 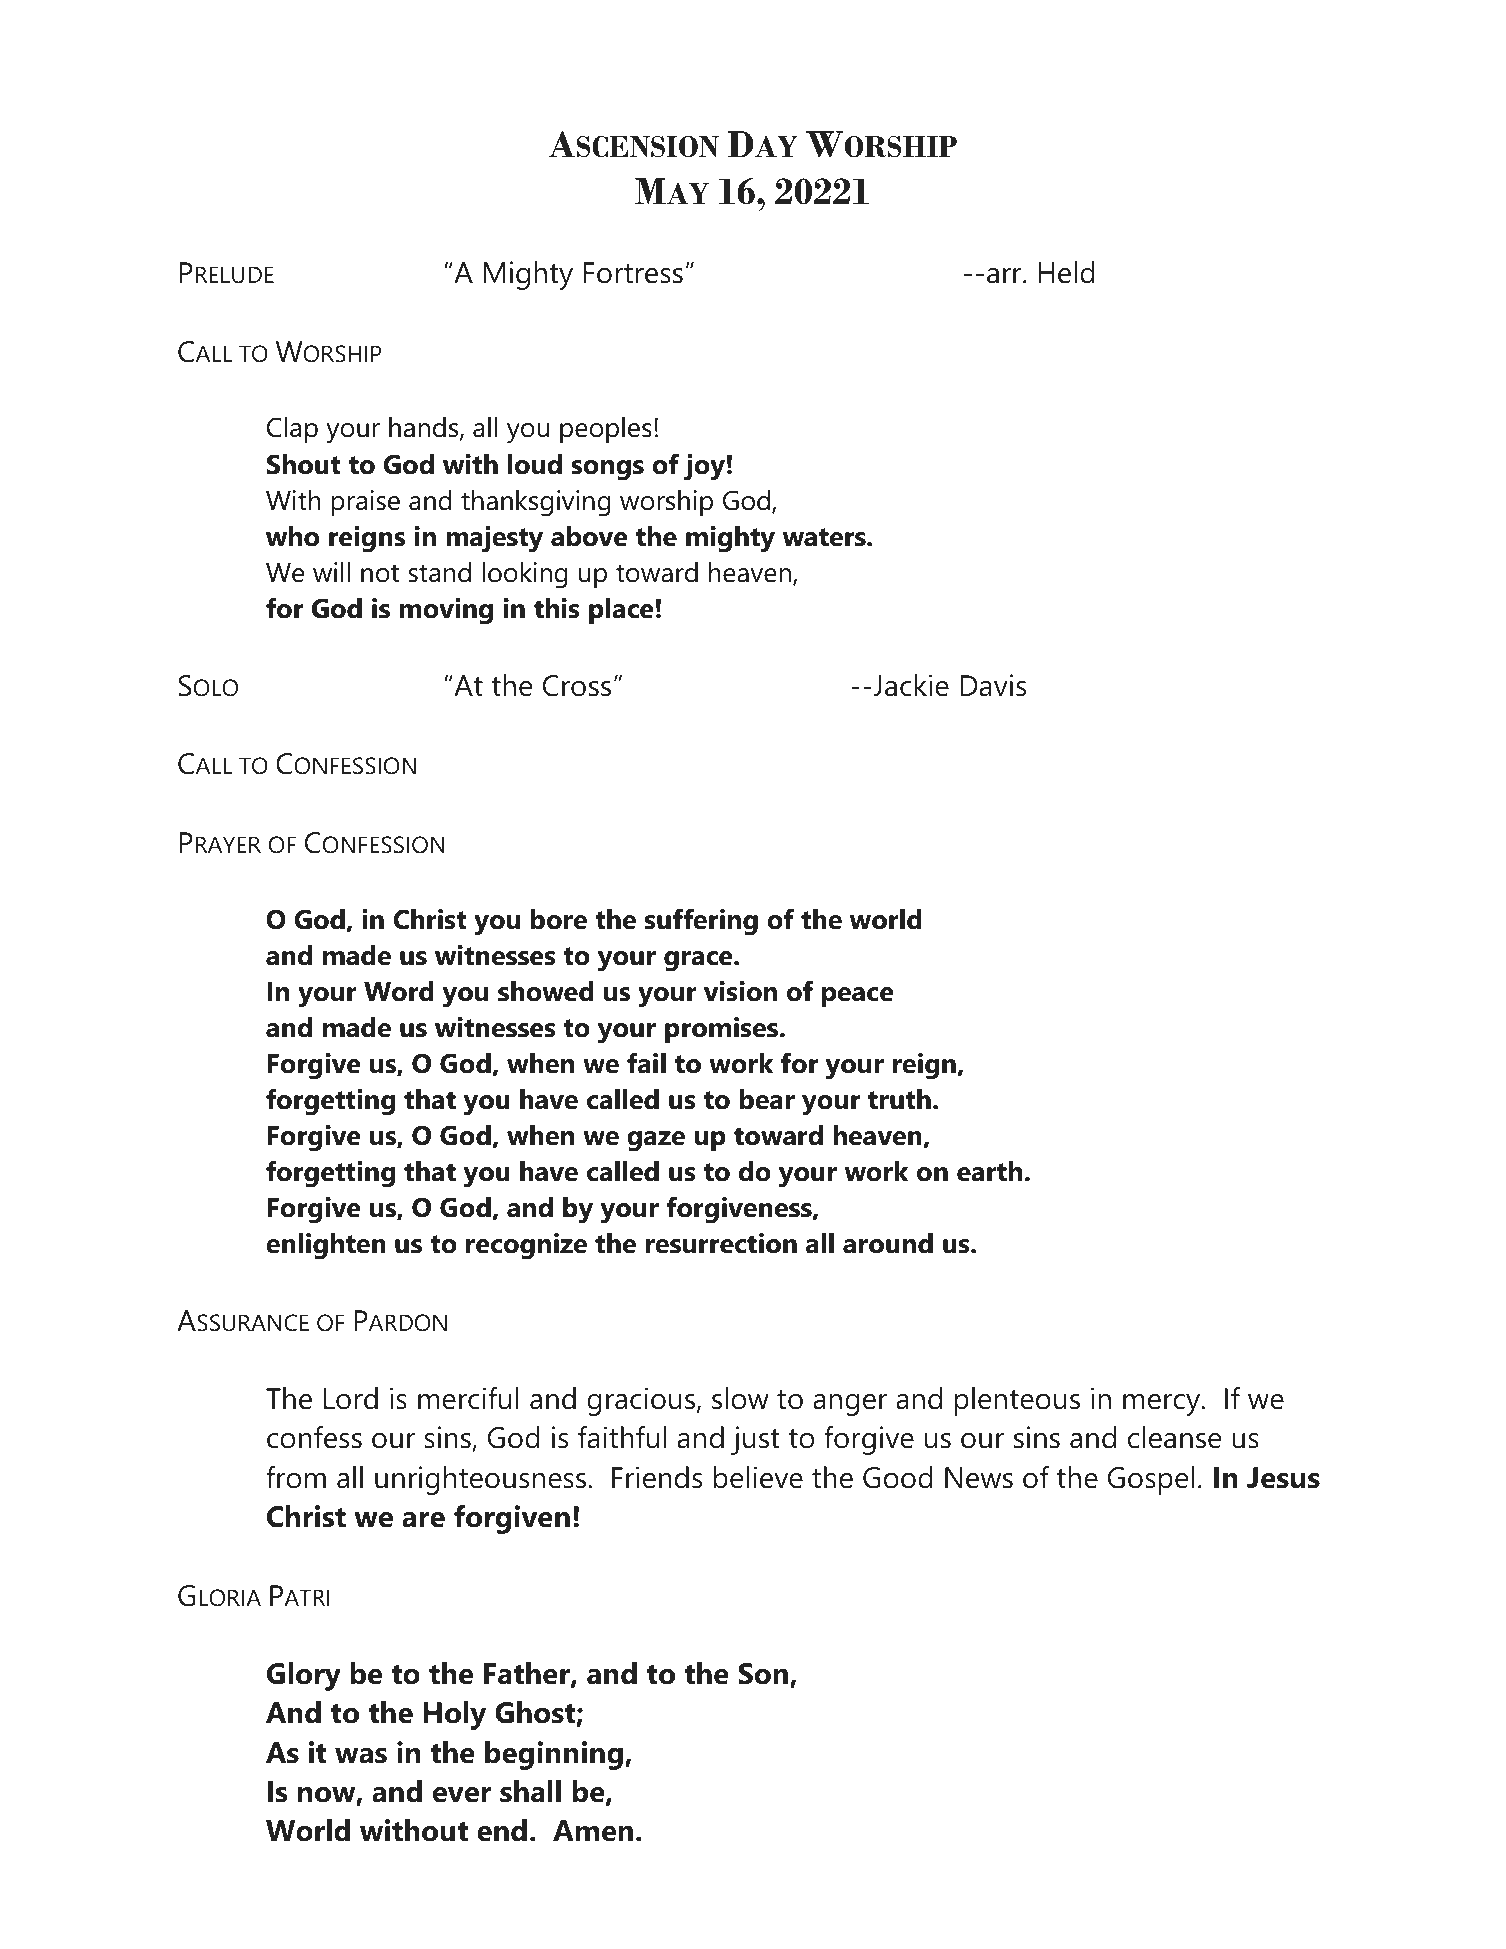 What do you see at coordinates (758, 1477) in the page?
I see `believe` at bounding box center [758, 1477].
